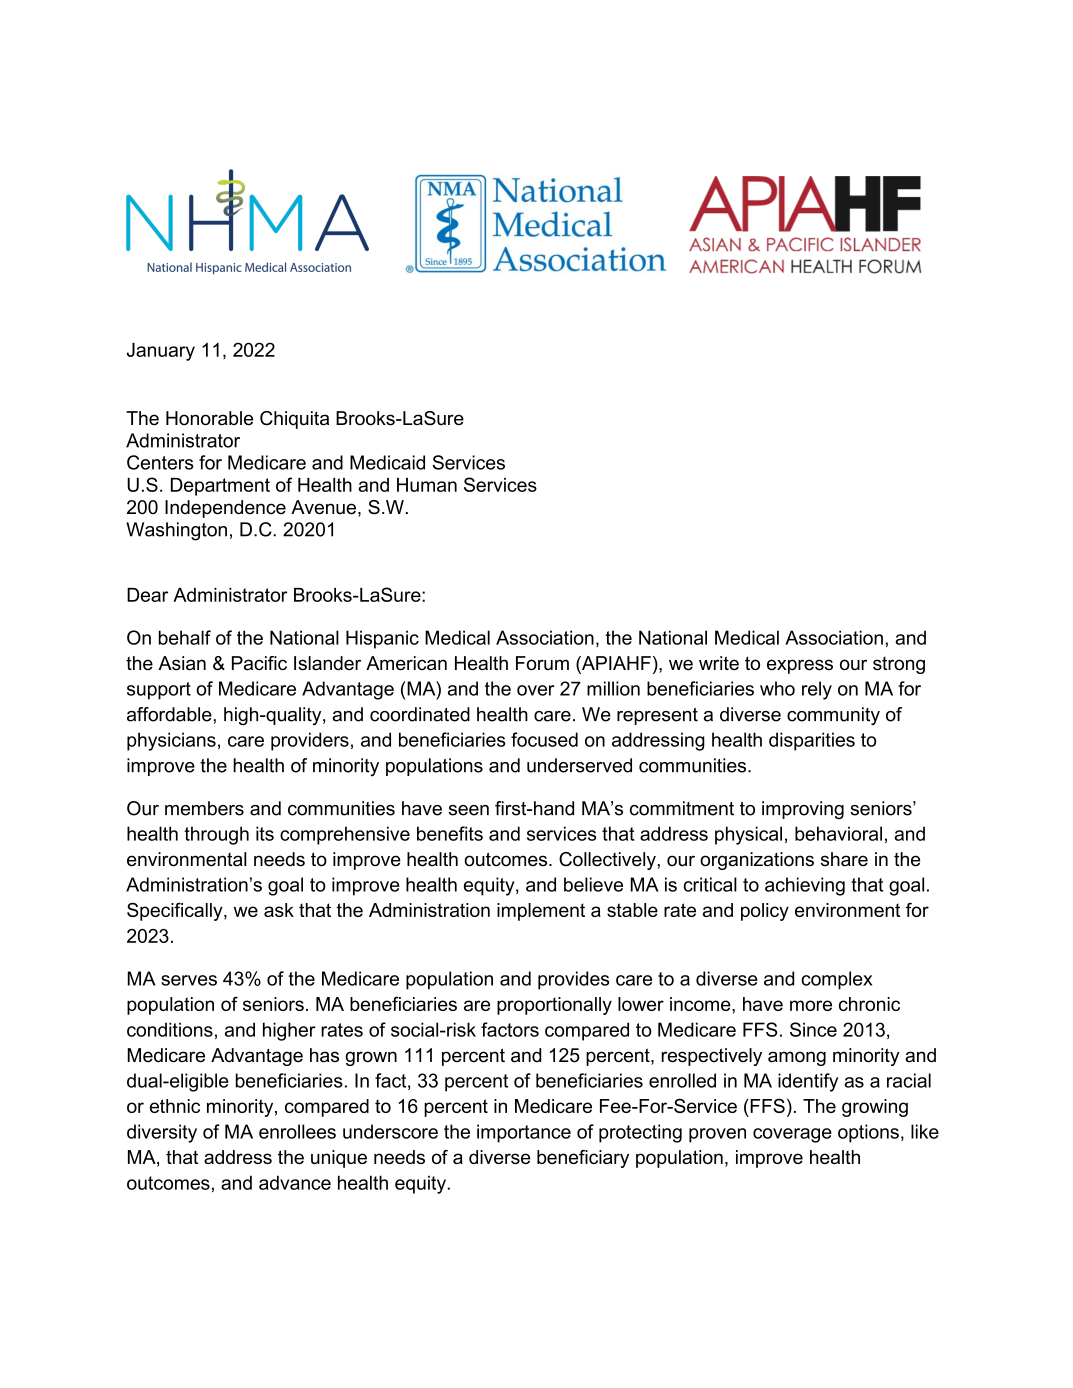 This document has height=1388, width=1073. Describe the element at coordinates (554, 1006) in the document. I see `proportionally` at that location.
